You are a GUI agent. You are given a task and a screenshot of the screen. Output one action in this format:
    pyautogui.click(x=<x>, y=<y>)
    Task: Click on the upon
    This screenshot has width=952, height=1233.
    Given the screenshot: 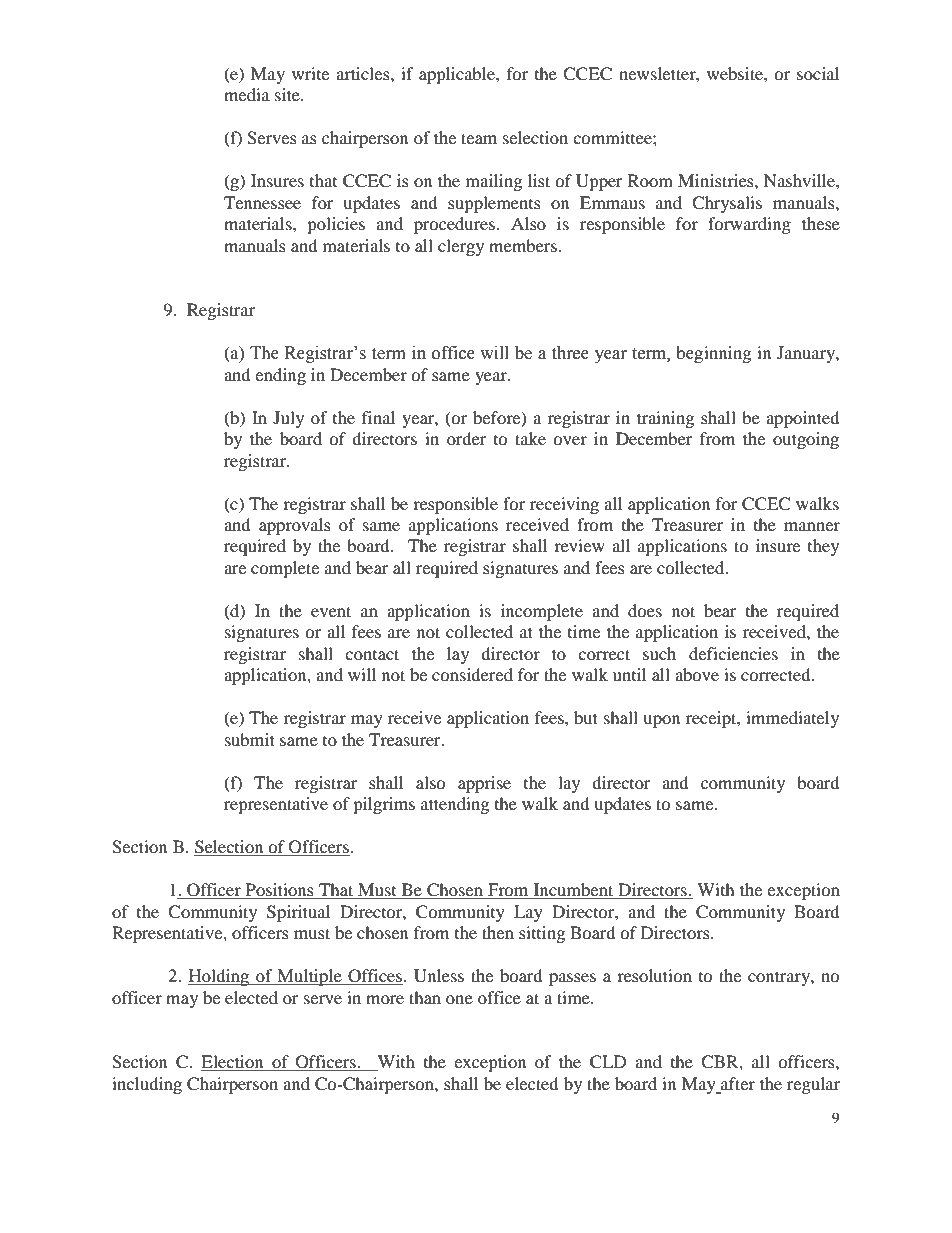 What is the action you would take?
    pyautogui.click(x=661, y=721)
